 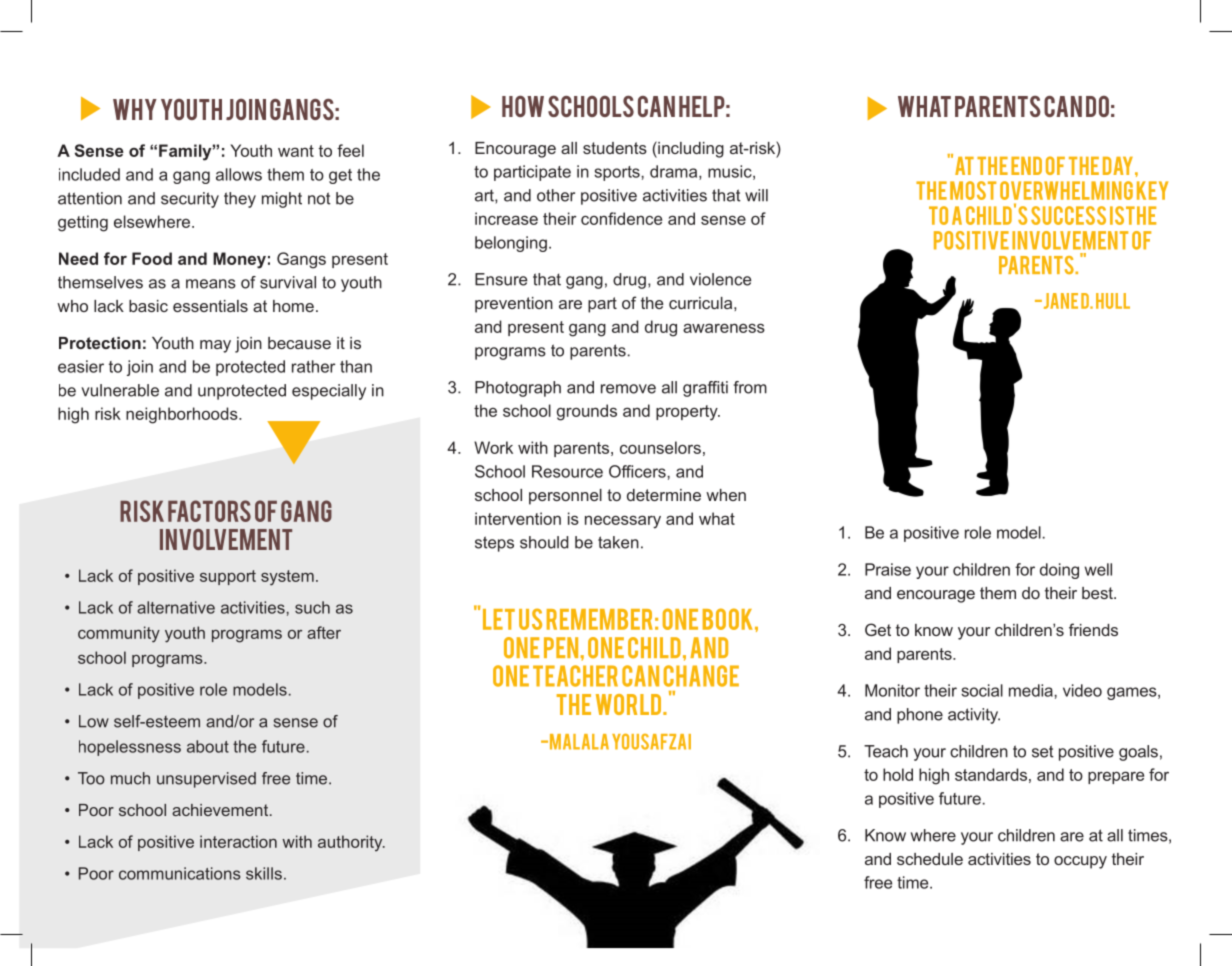 What do you see at coordinates (351, 843) in the document?
I see `authority` at bounding box center [351, 843].
